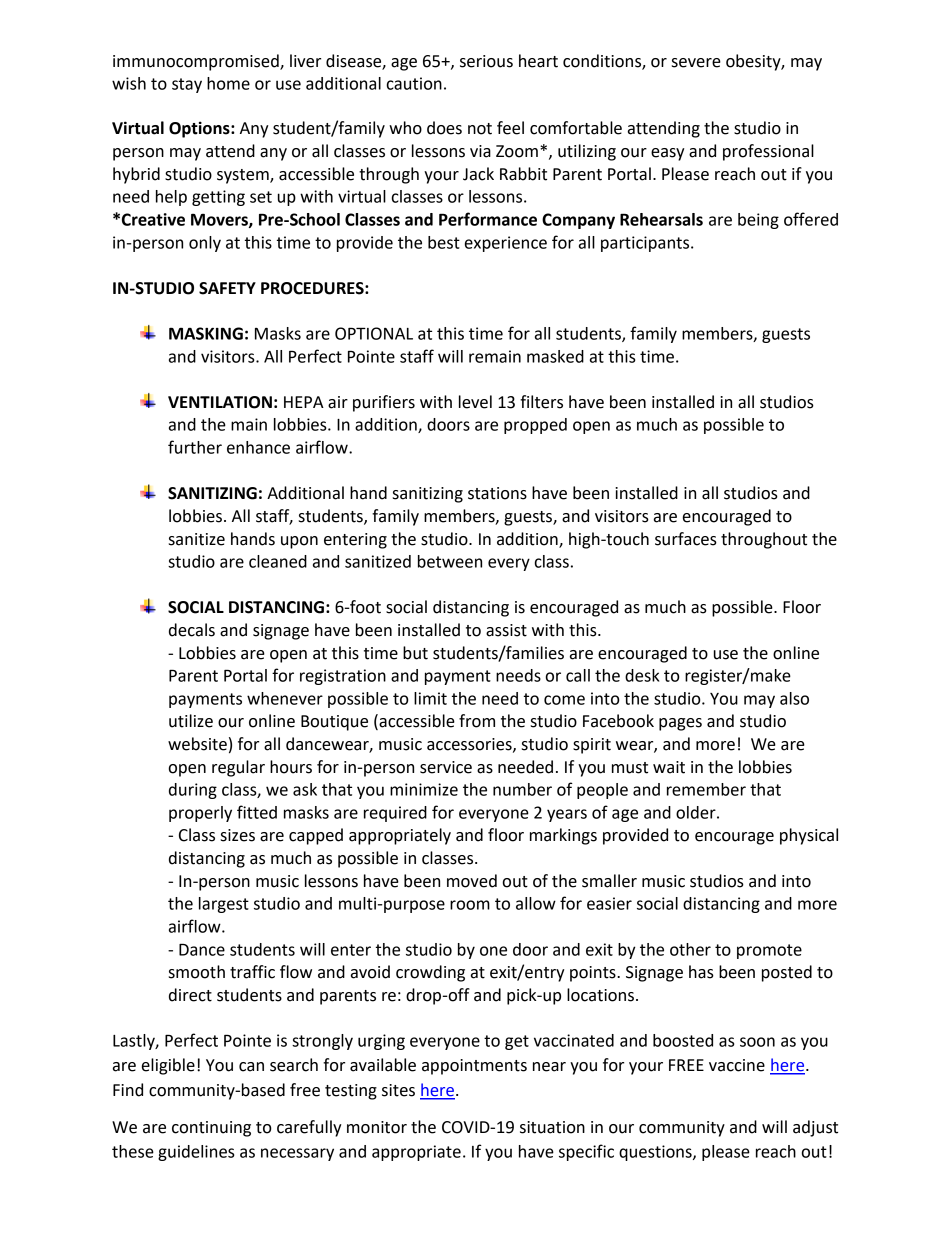 Image resolution: width=952 pixels, height=1233 pixels. What do you see at coordinates (474, 1067) in the document?
I see `appointments` at bounding box center [474, 1067].
